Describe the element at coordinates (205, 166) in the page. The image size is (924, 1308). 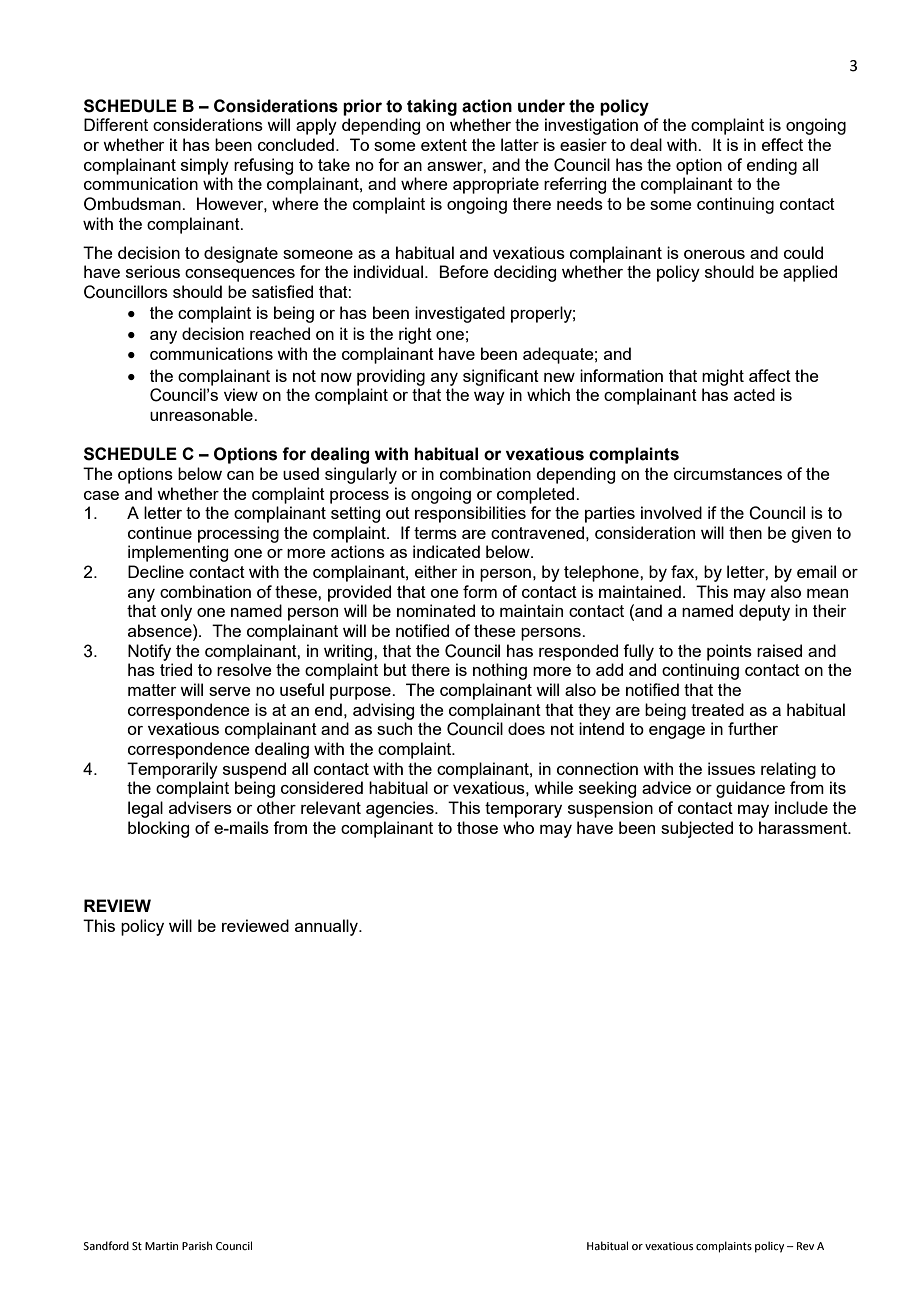
I see `simply` at that location.
